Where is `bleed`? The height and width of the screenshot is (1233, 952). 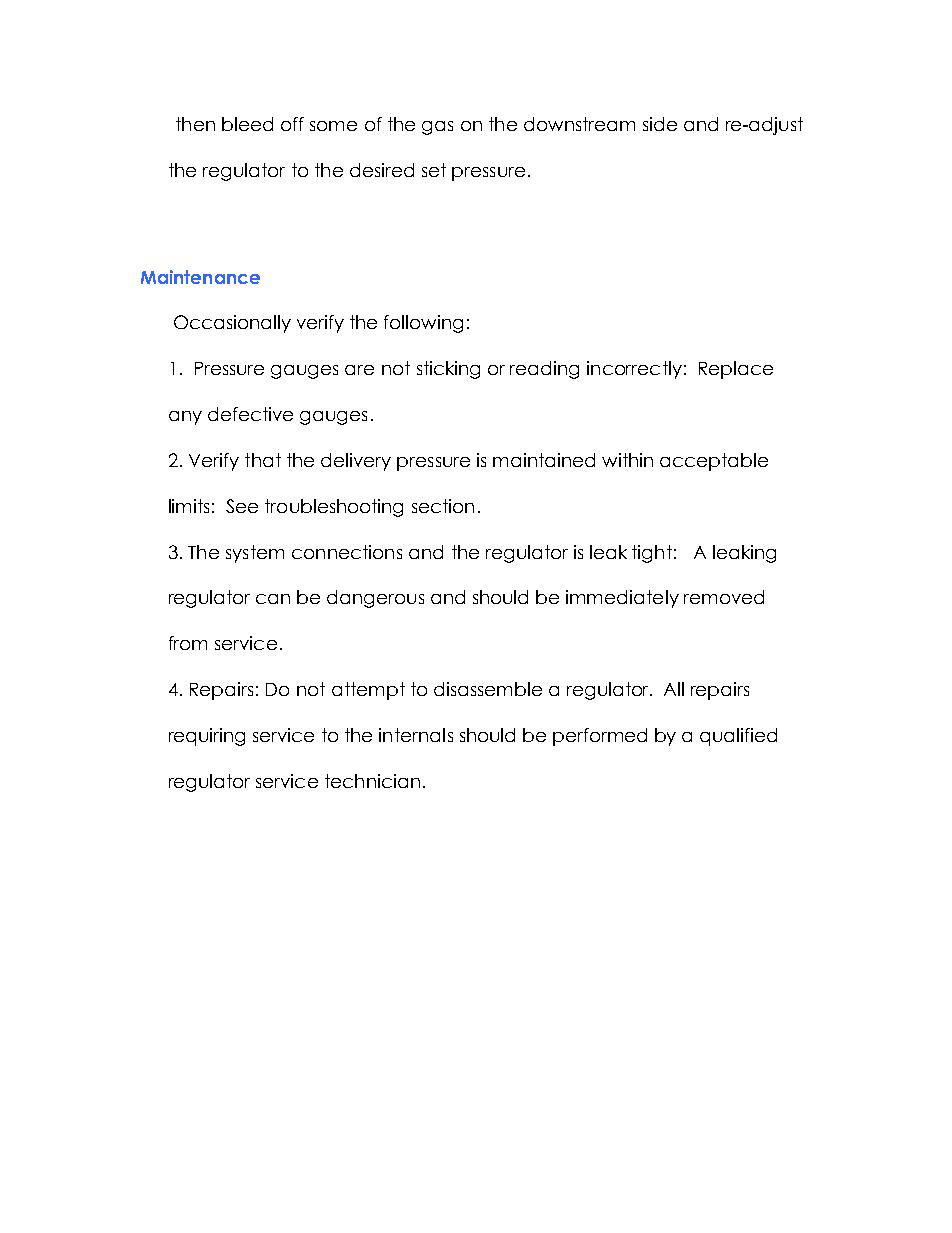
bleed is located at coordinates (247, 124).
